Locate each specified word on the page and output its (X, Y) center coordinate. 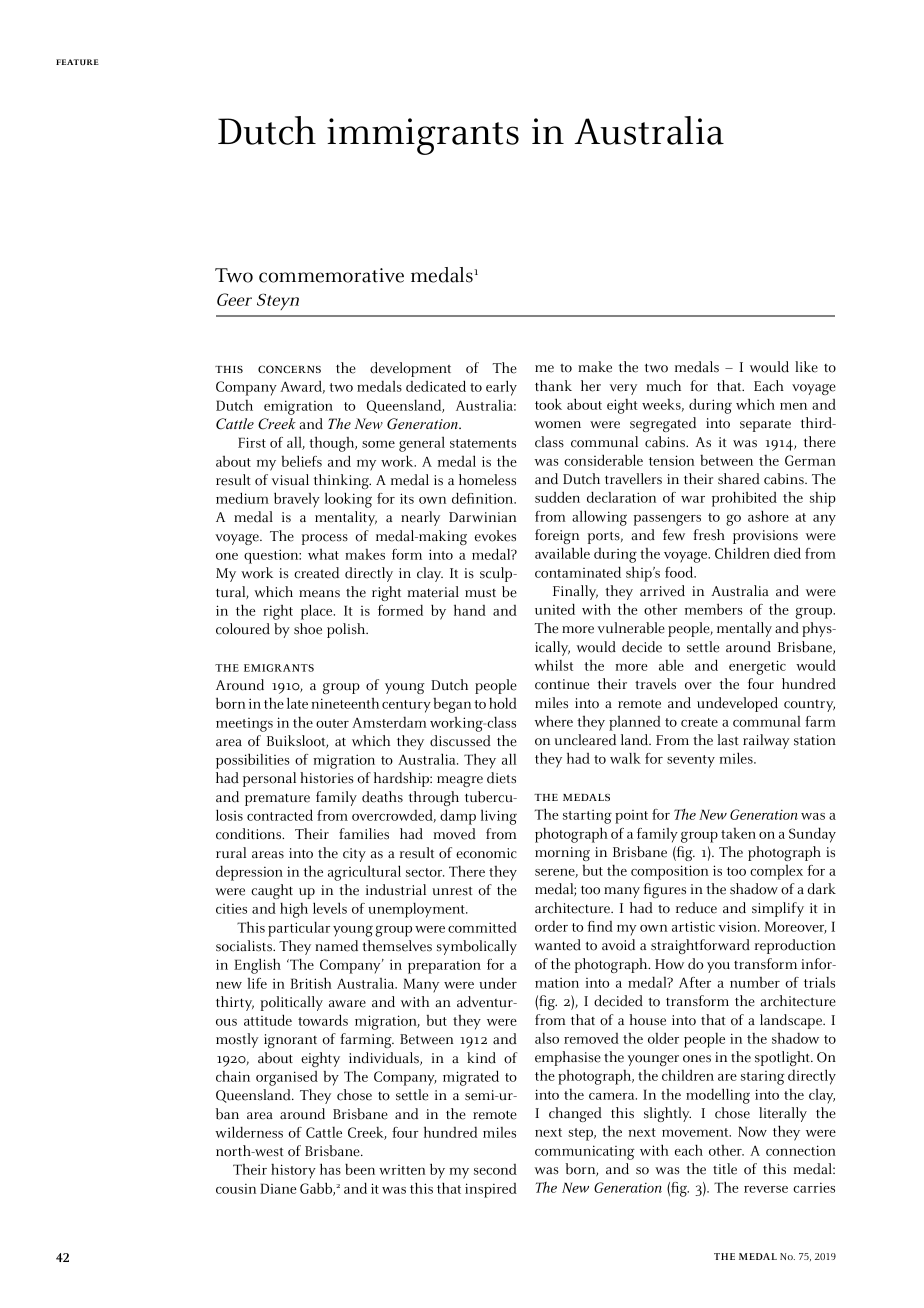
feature (77, 62)
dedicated (436, 386)
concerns (289, 369)
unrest (452, 891)
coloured (243, 629)
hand (470, 610)
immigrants (423, 136)
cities (231, 909)
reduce (696, 908)
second (495, 1169)
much (663, 386)
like (806, 367)
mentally (744, 629)
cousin (236, 1189)
